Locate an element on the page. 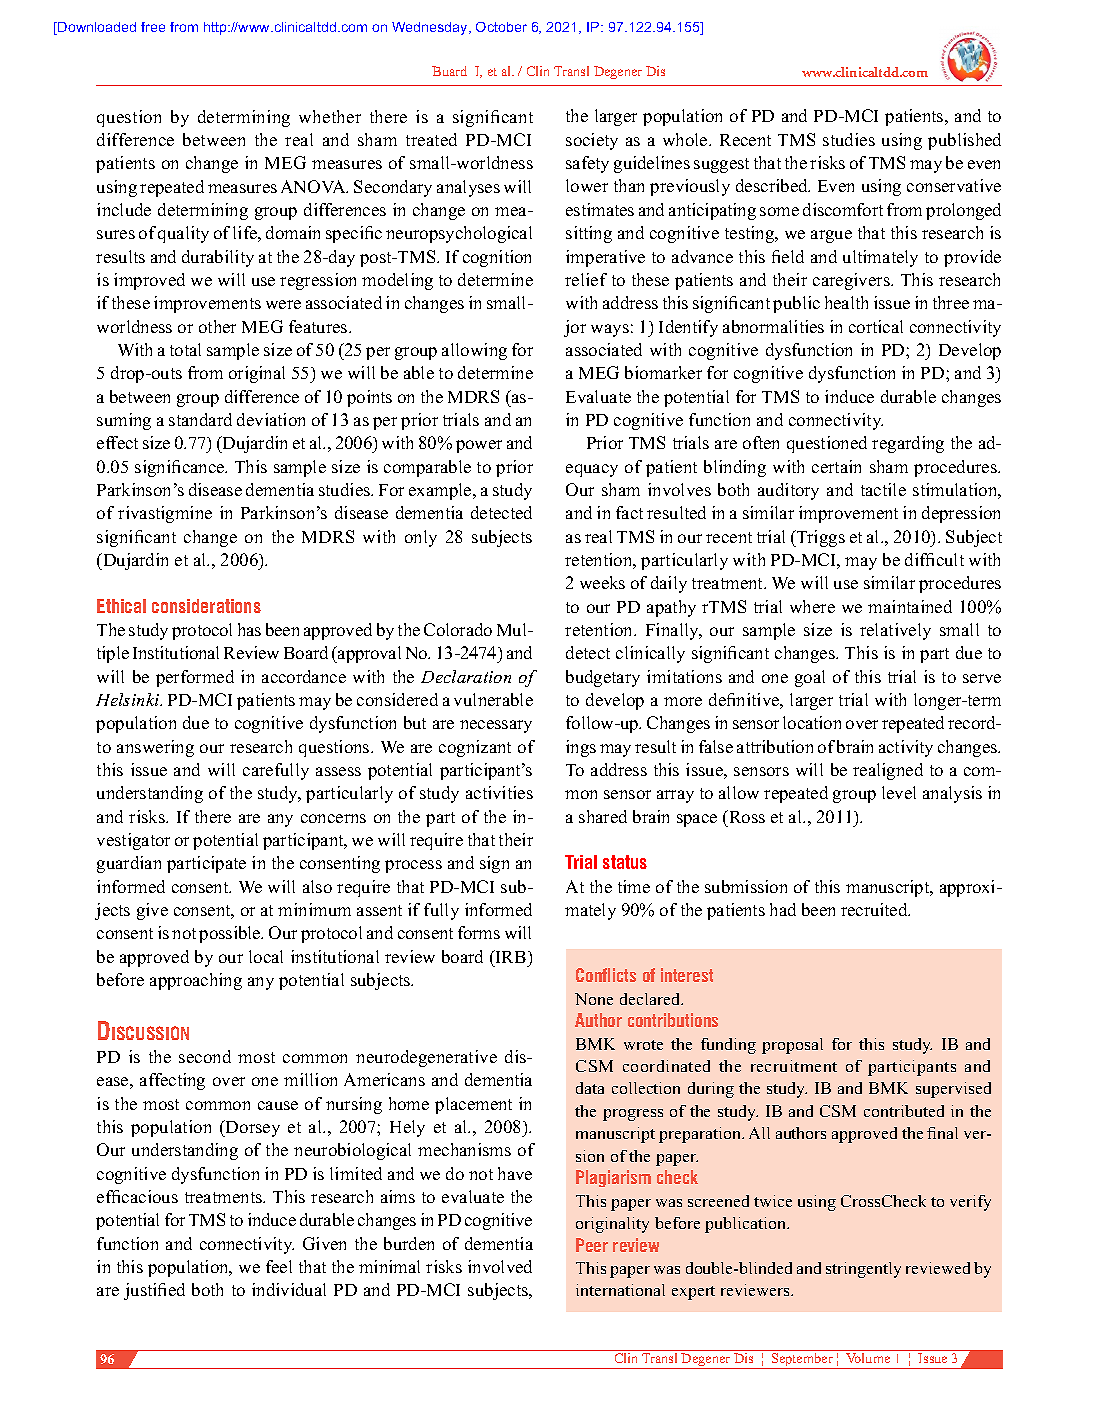 Image resolution: width=1099 pixels, height=1422 pixels. international is located at coordinates (620, 1290).
